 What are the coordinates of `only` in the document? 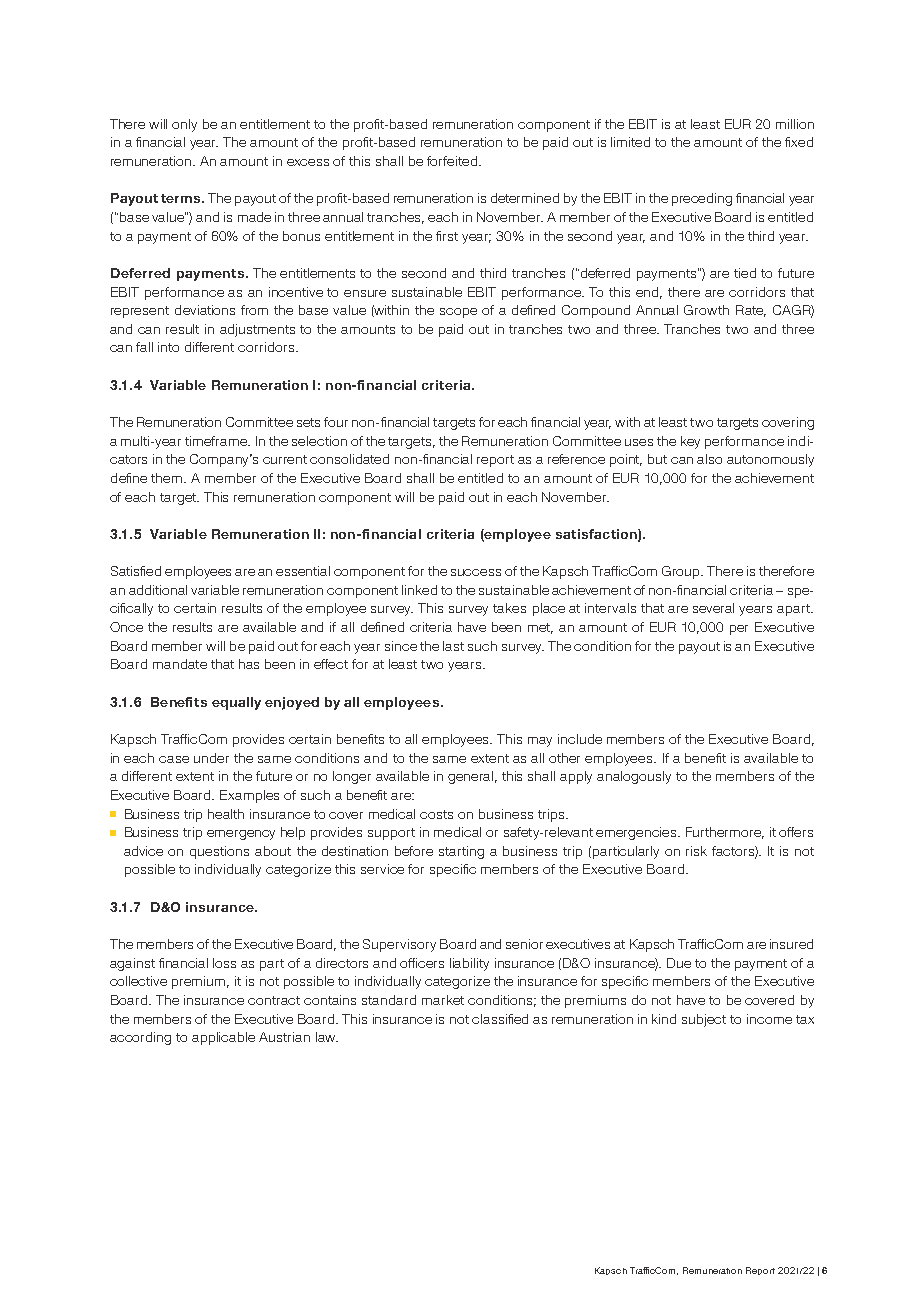 It's located at (184, 125).
